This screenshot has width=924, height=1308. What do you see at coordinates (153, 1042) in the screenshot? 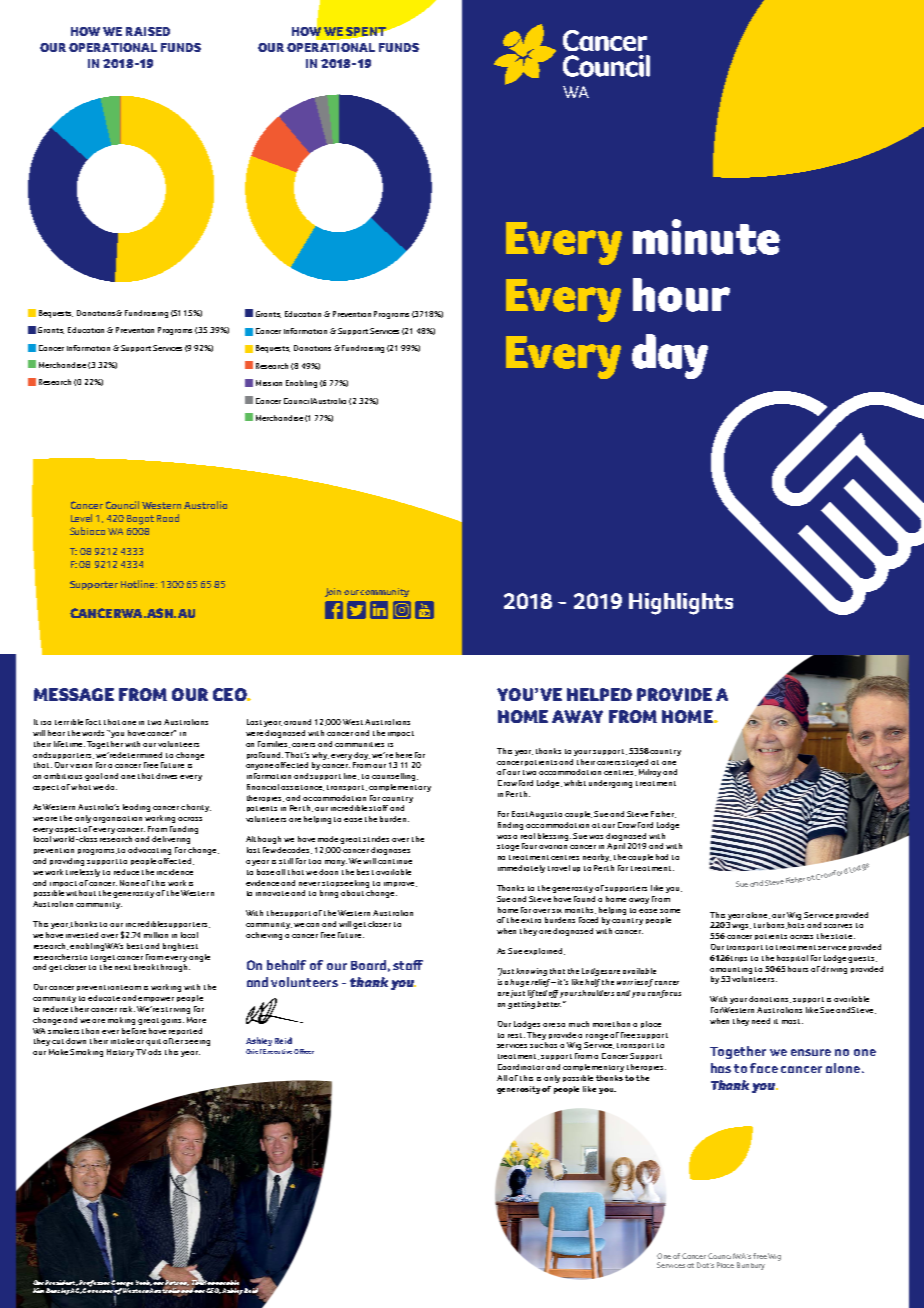
I see `quit` at bounding box center [153, 1042].
